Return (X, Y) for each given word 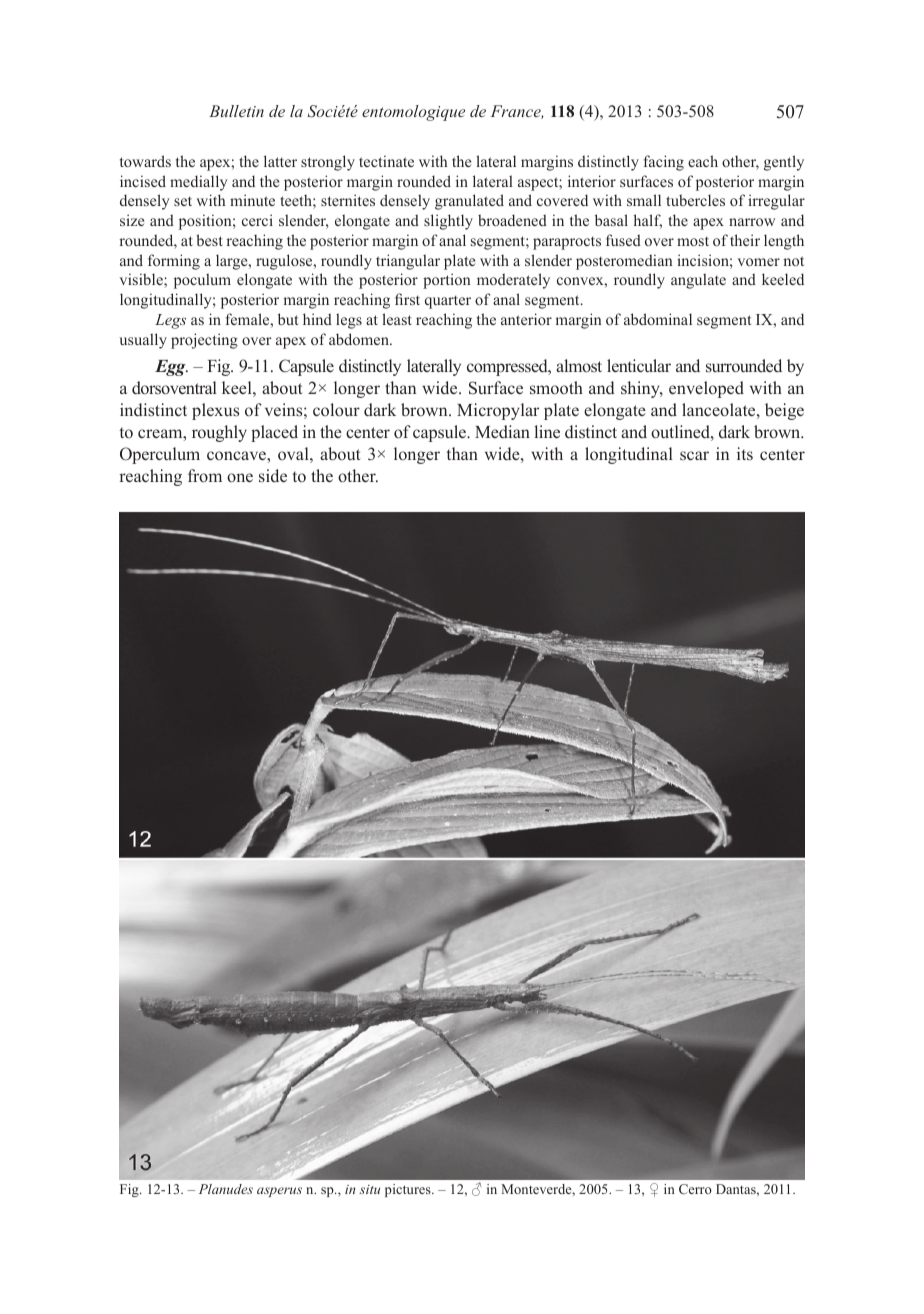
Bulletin (236, 111)
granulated (469, 202)
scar (694, 455)
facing (663, 163)
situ (369, 1189)
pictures (409, 1190)
